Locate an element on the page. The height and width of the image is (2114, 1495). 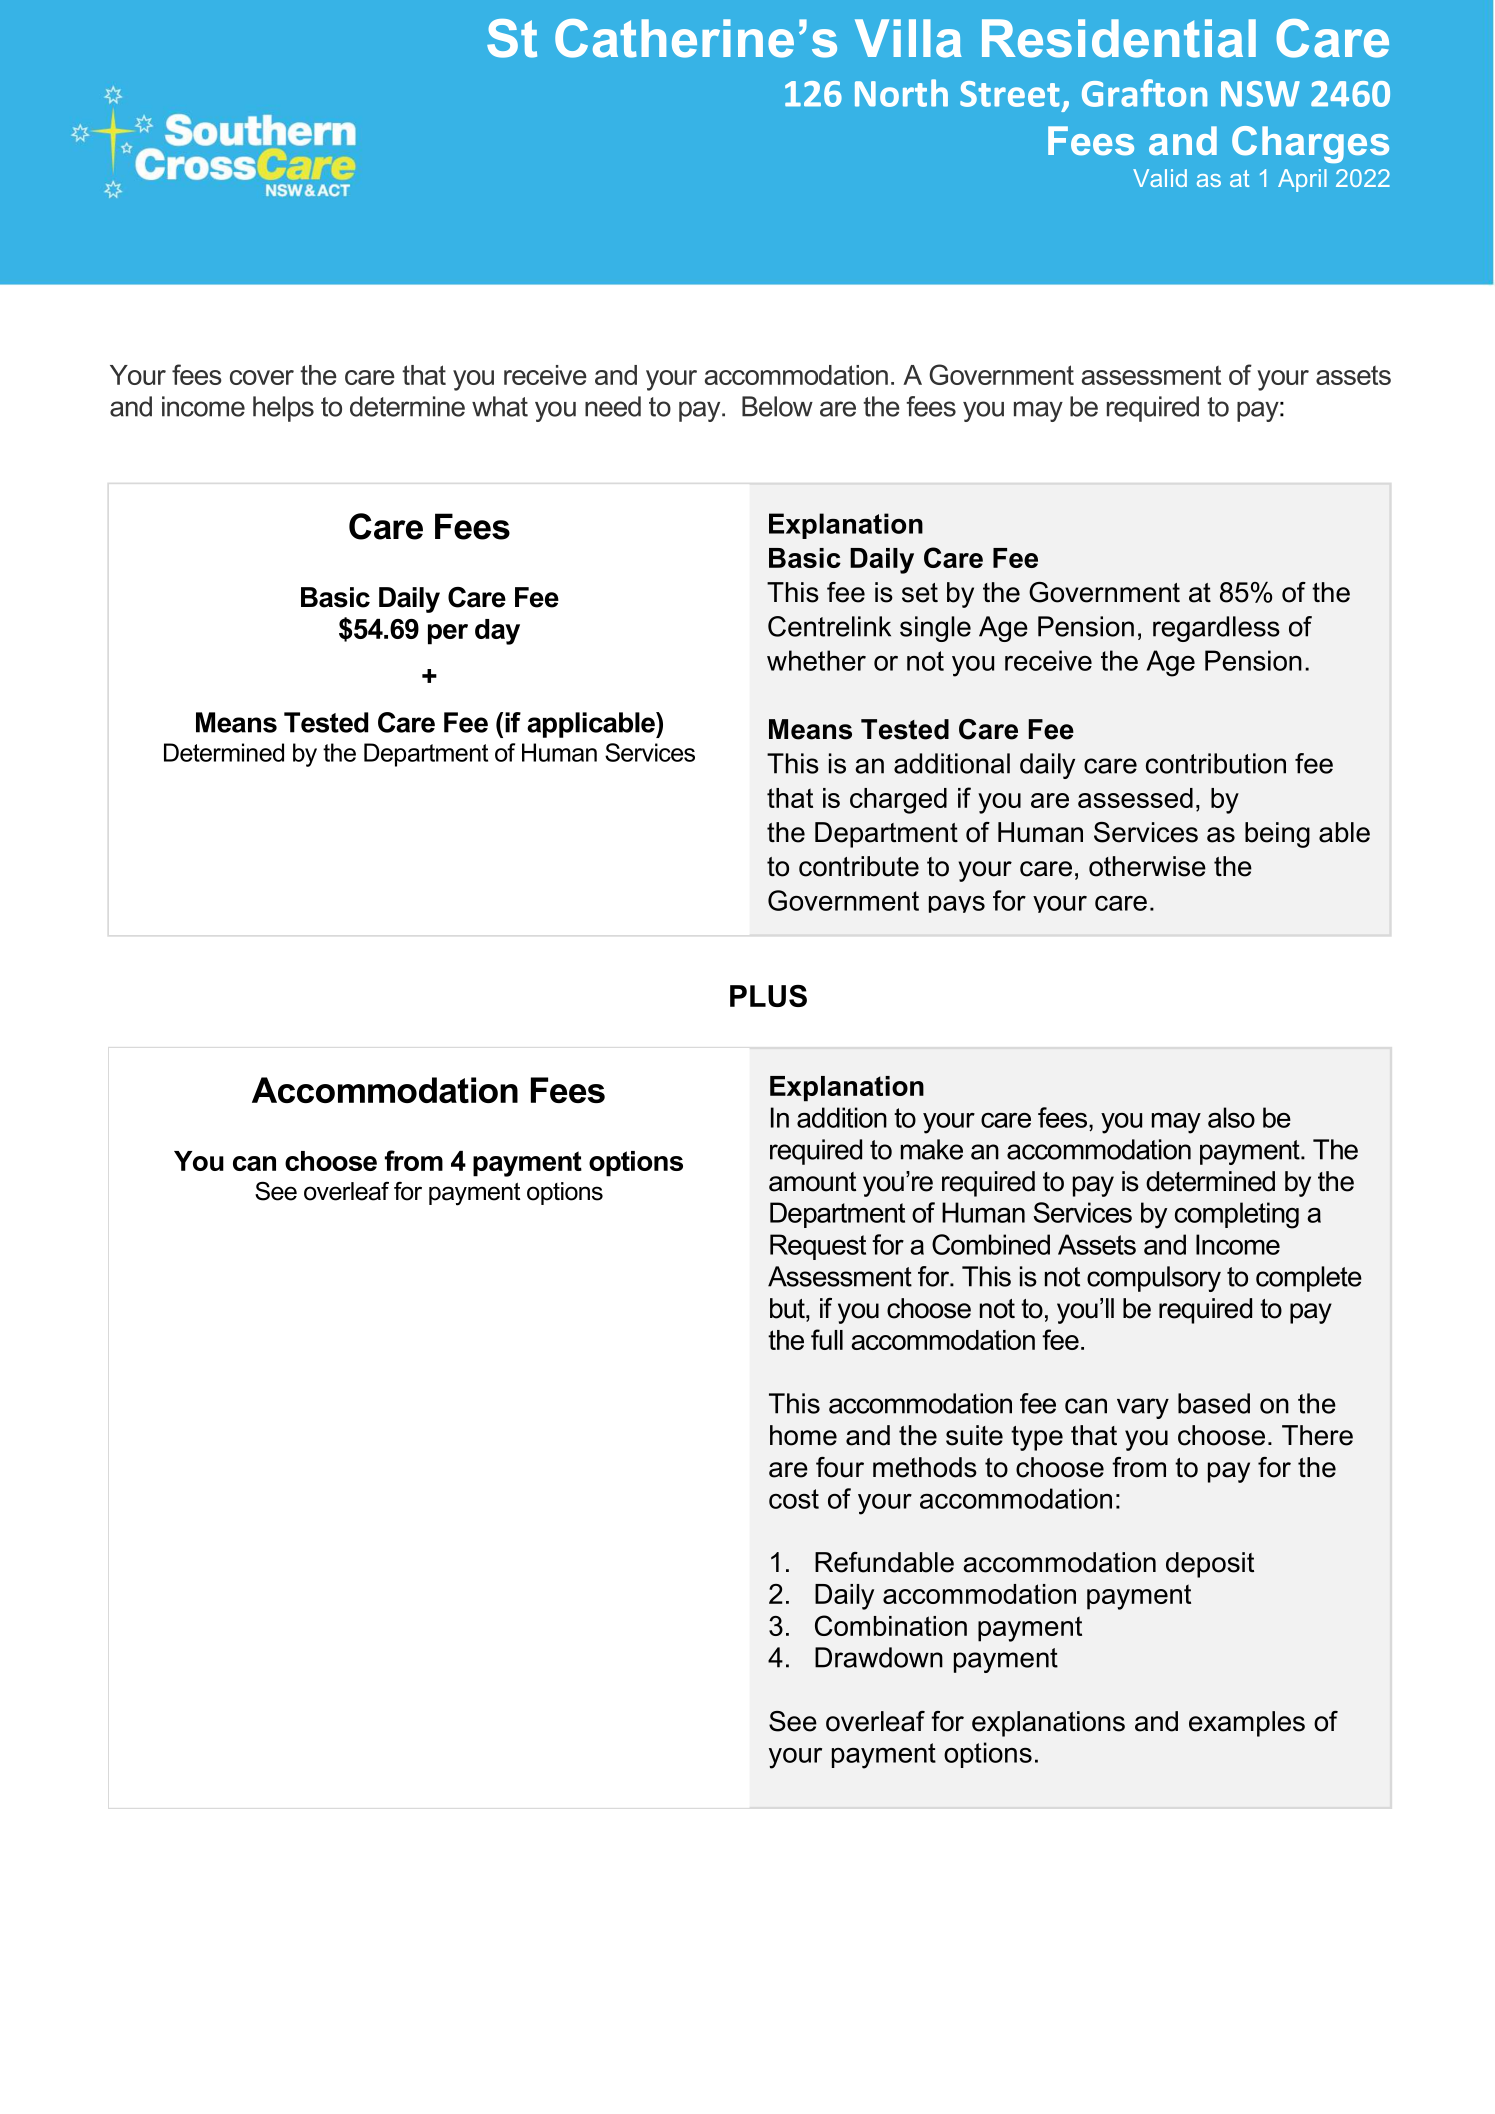
regardless is located at coordinates (1216, 629).
